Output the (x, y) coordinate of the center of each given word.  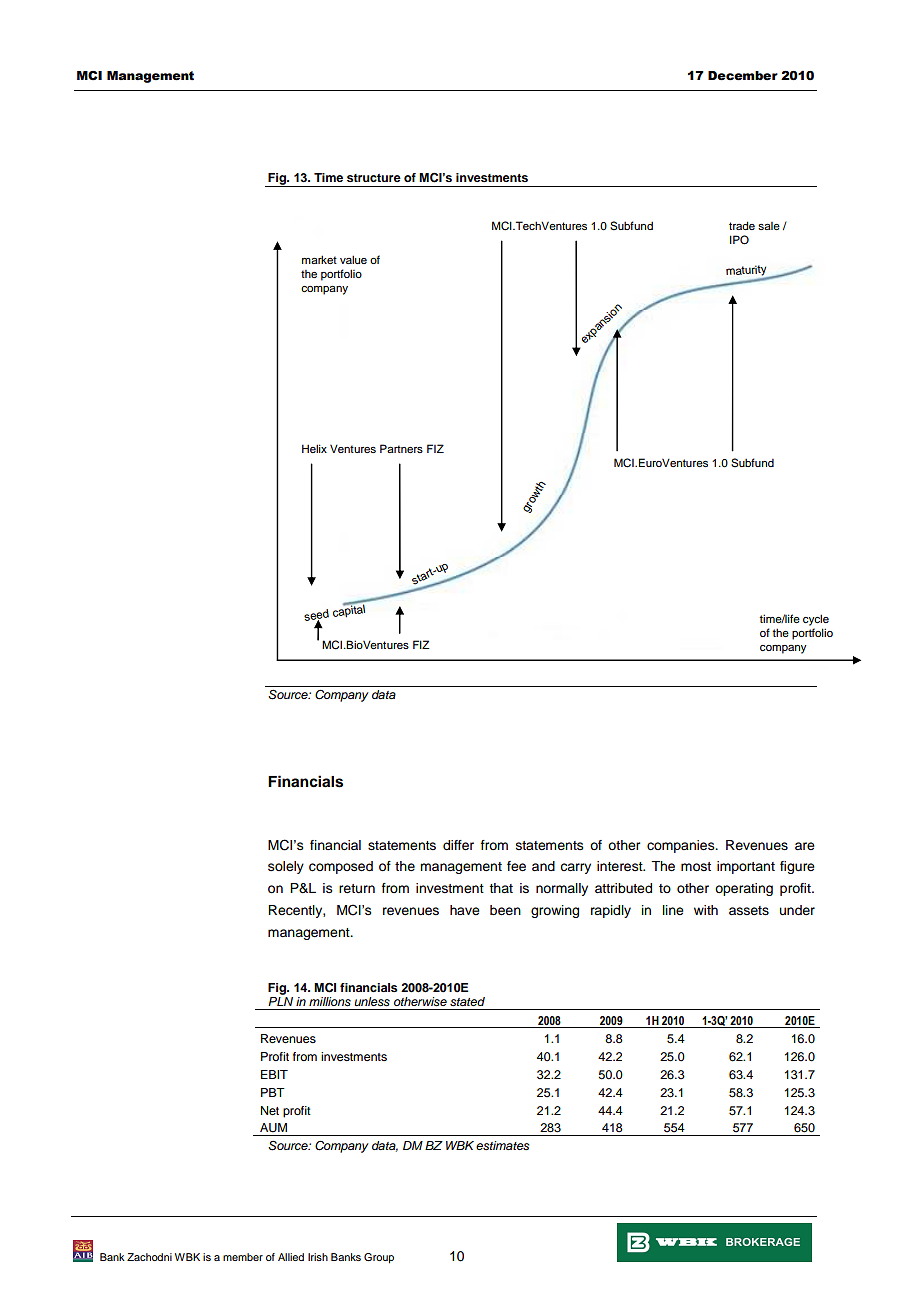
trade (742, 225)
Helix (314, 448)
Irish (318, 1257)
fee (516, 866)
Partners (401, 448)
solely (286, 867)
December (743, 76)
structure (374, 178)
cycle (816, 620)
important (746, 867)
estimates (502, 1145)
